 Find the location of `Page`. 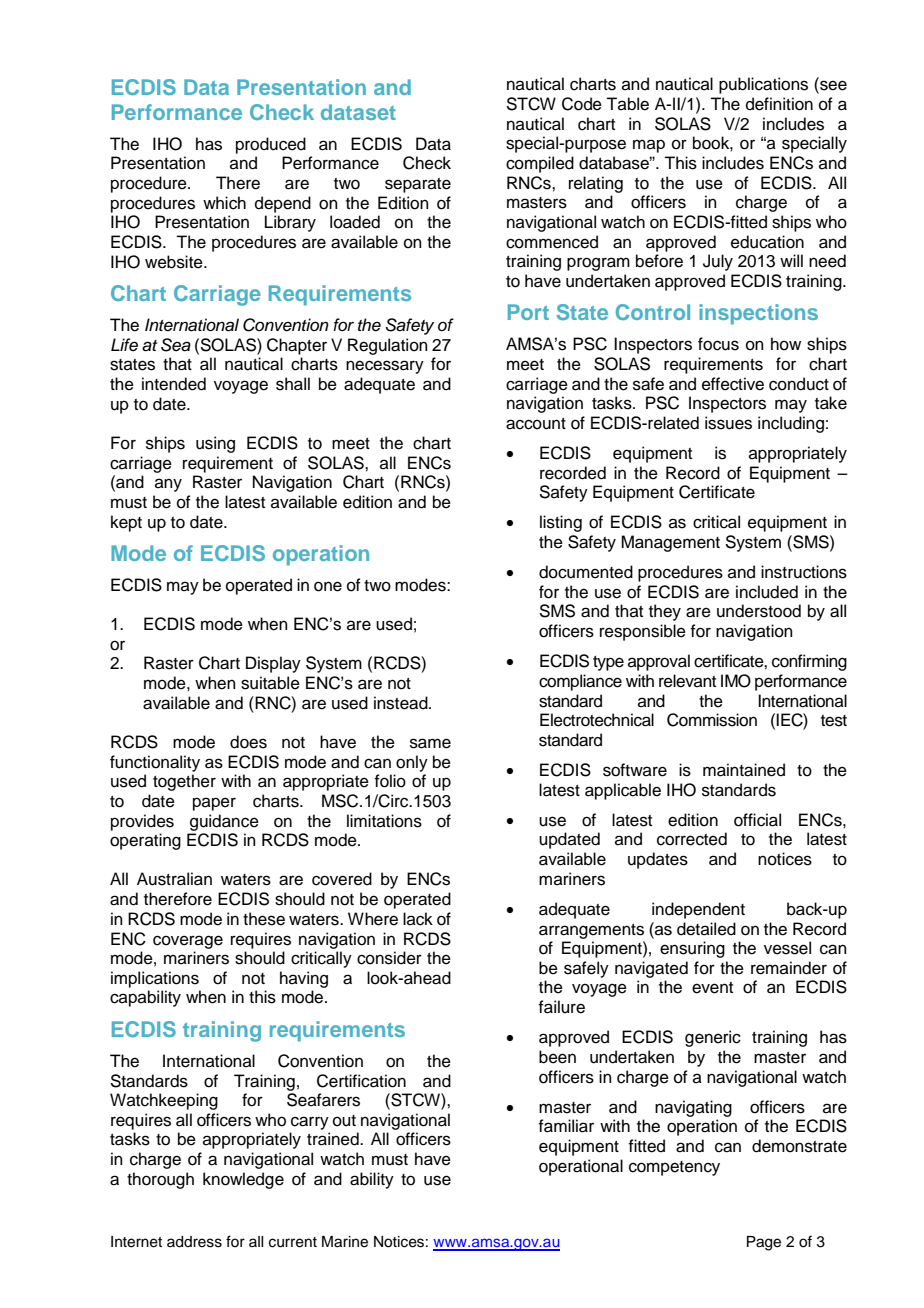

Page is located at coordinates (764, 1243).
